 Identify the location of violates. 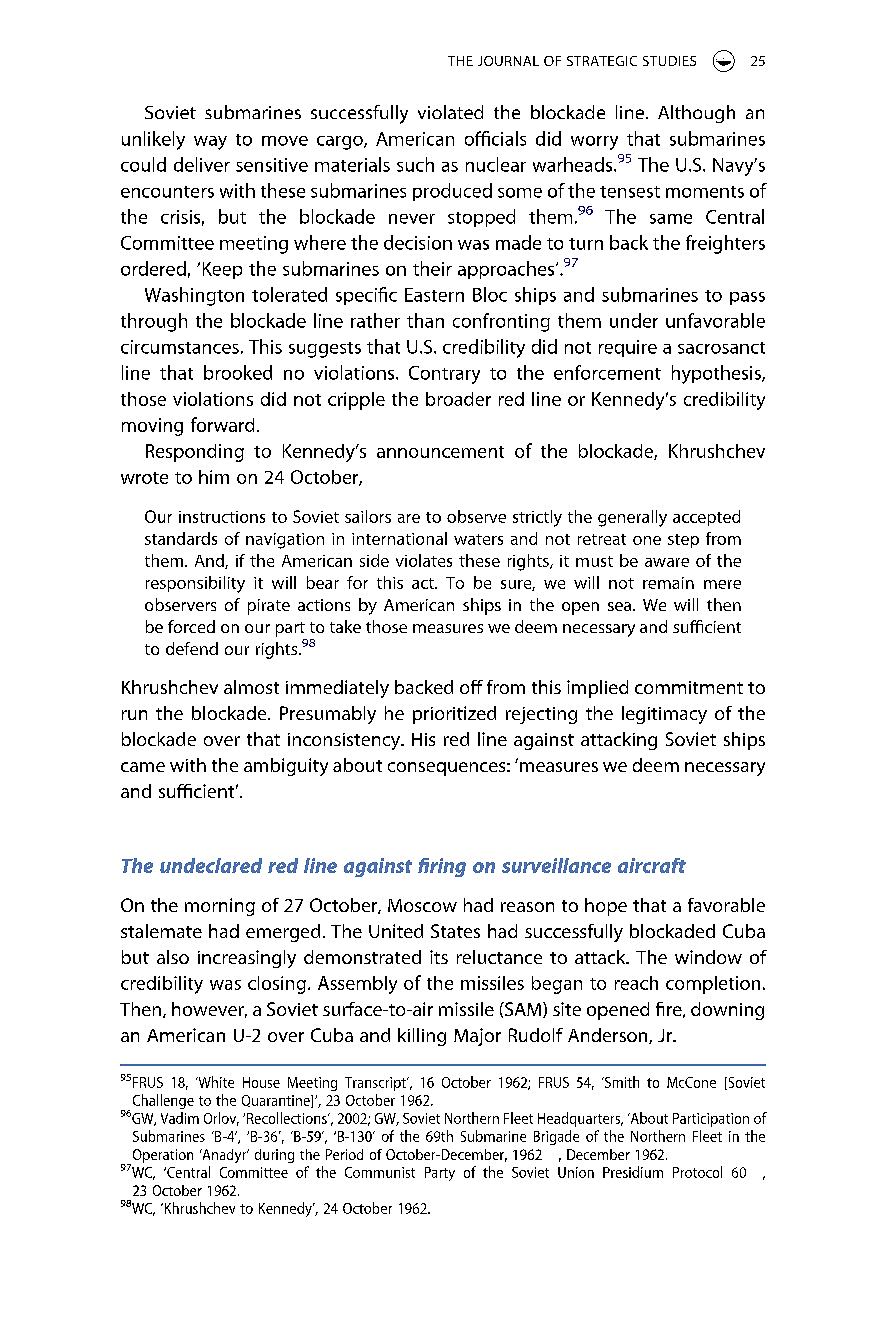
(424, 560).
